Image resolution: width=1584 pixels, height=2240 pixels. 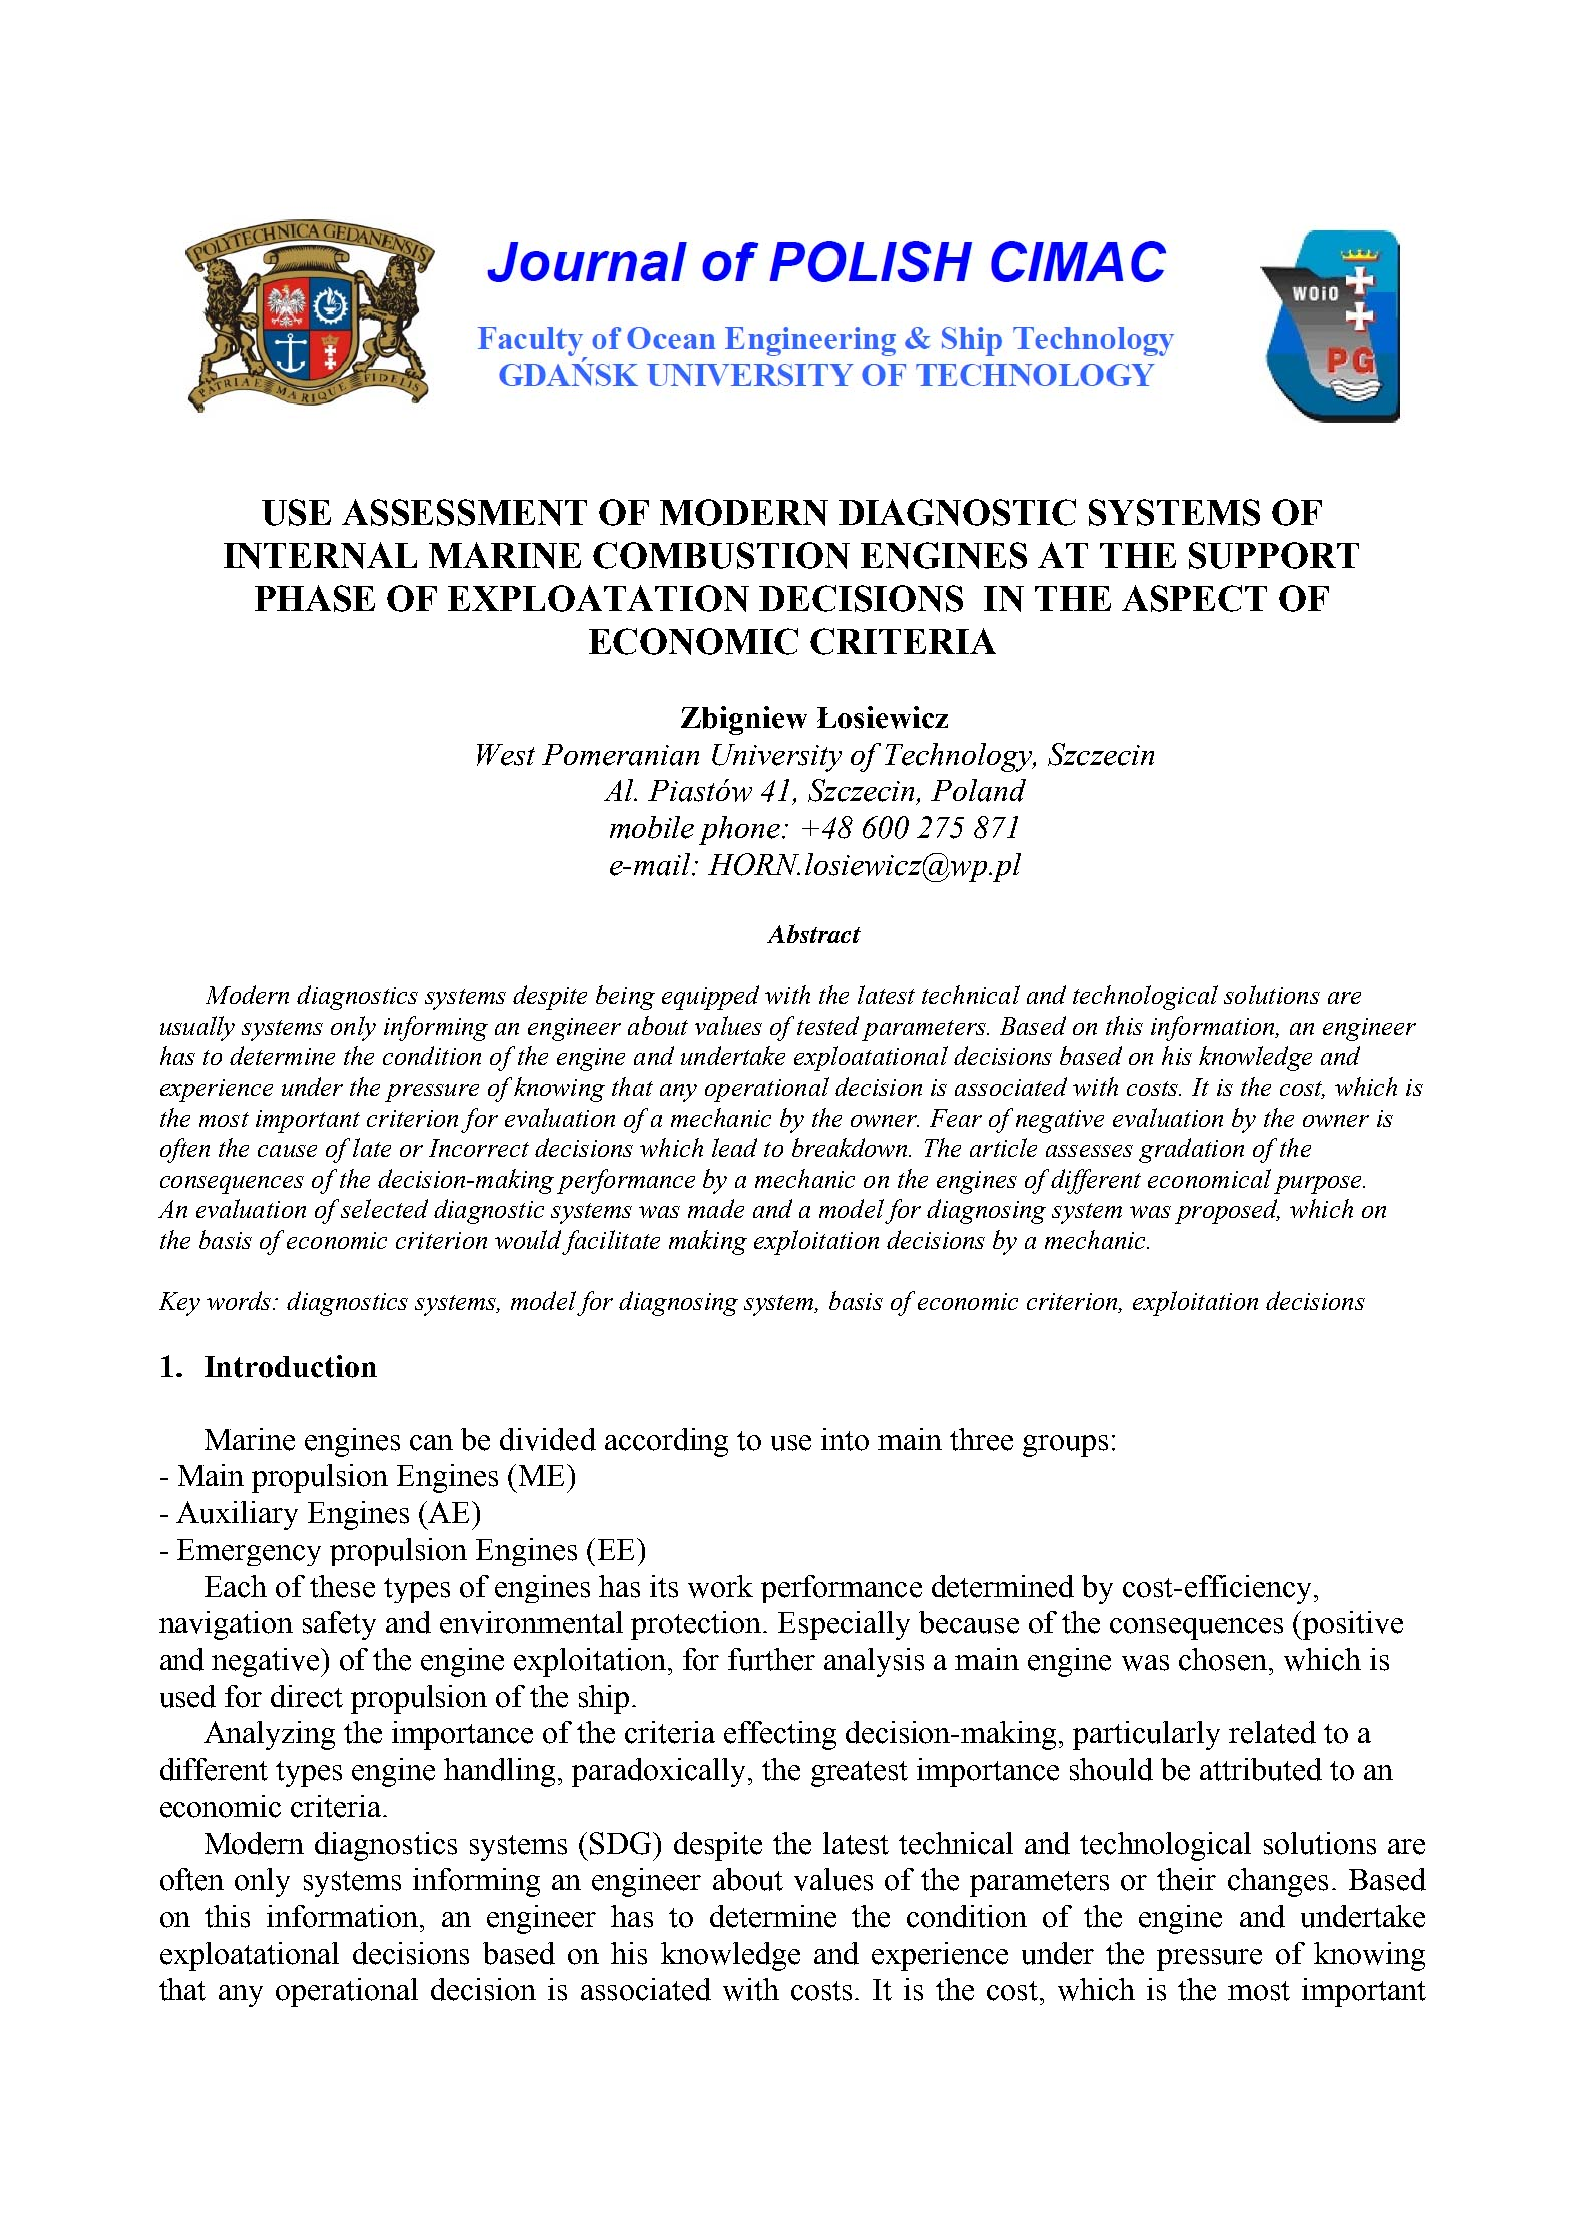 What do you see at coordinates (721, 555) in the screenshot?
I see `COMBUSTION` at bounding box center [721, 555].
